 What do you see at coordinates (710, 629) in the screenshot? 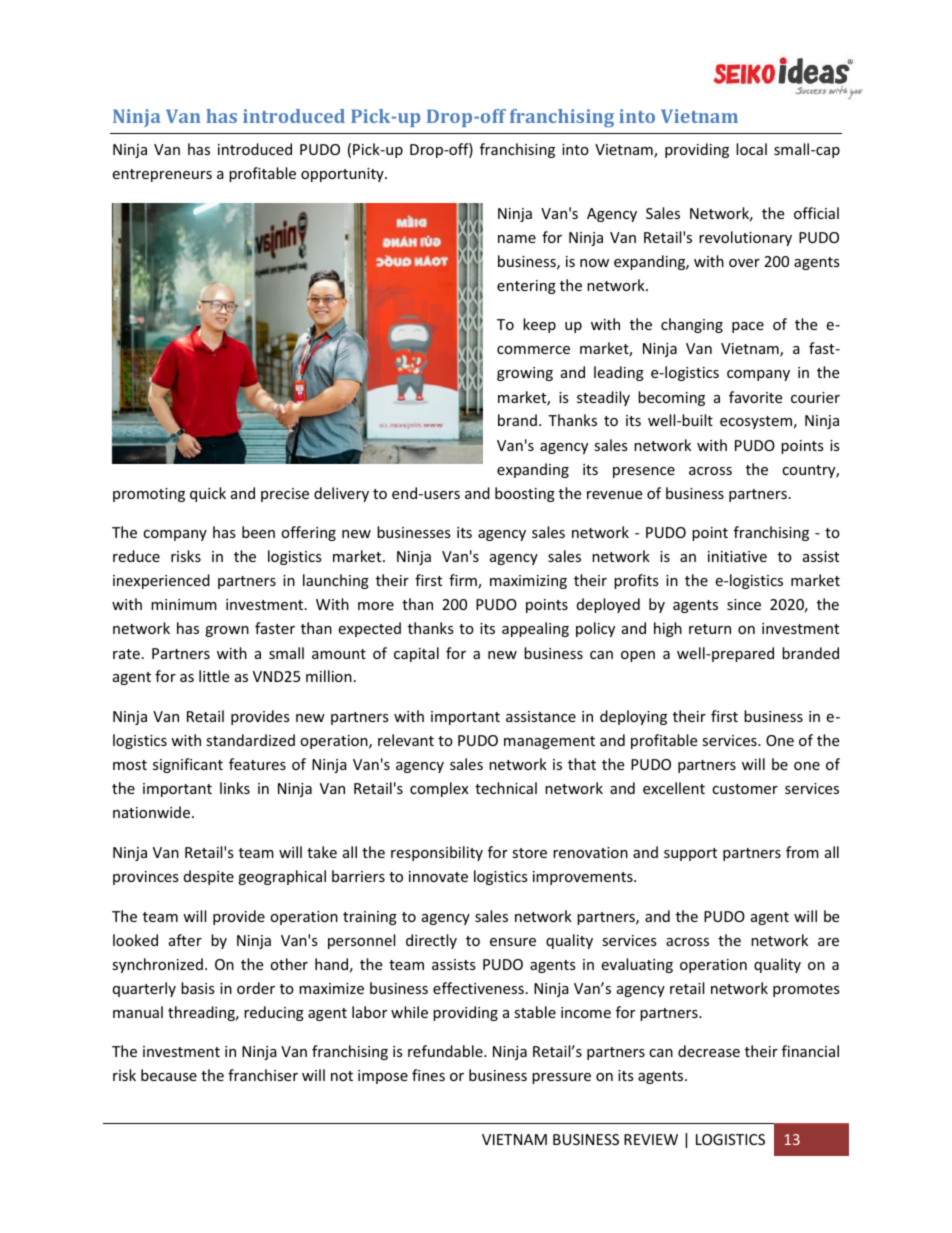
I see `return` at bounding box center [710, 629].
